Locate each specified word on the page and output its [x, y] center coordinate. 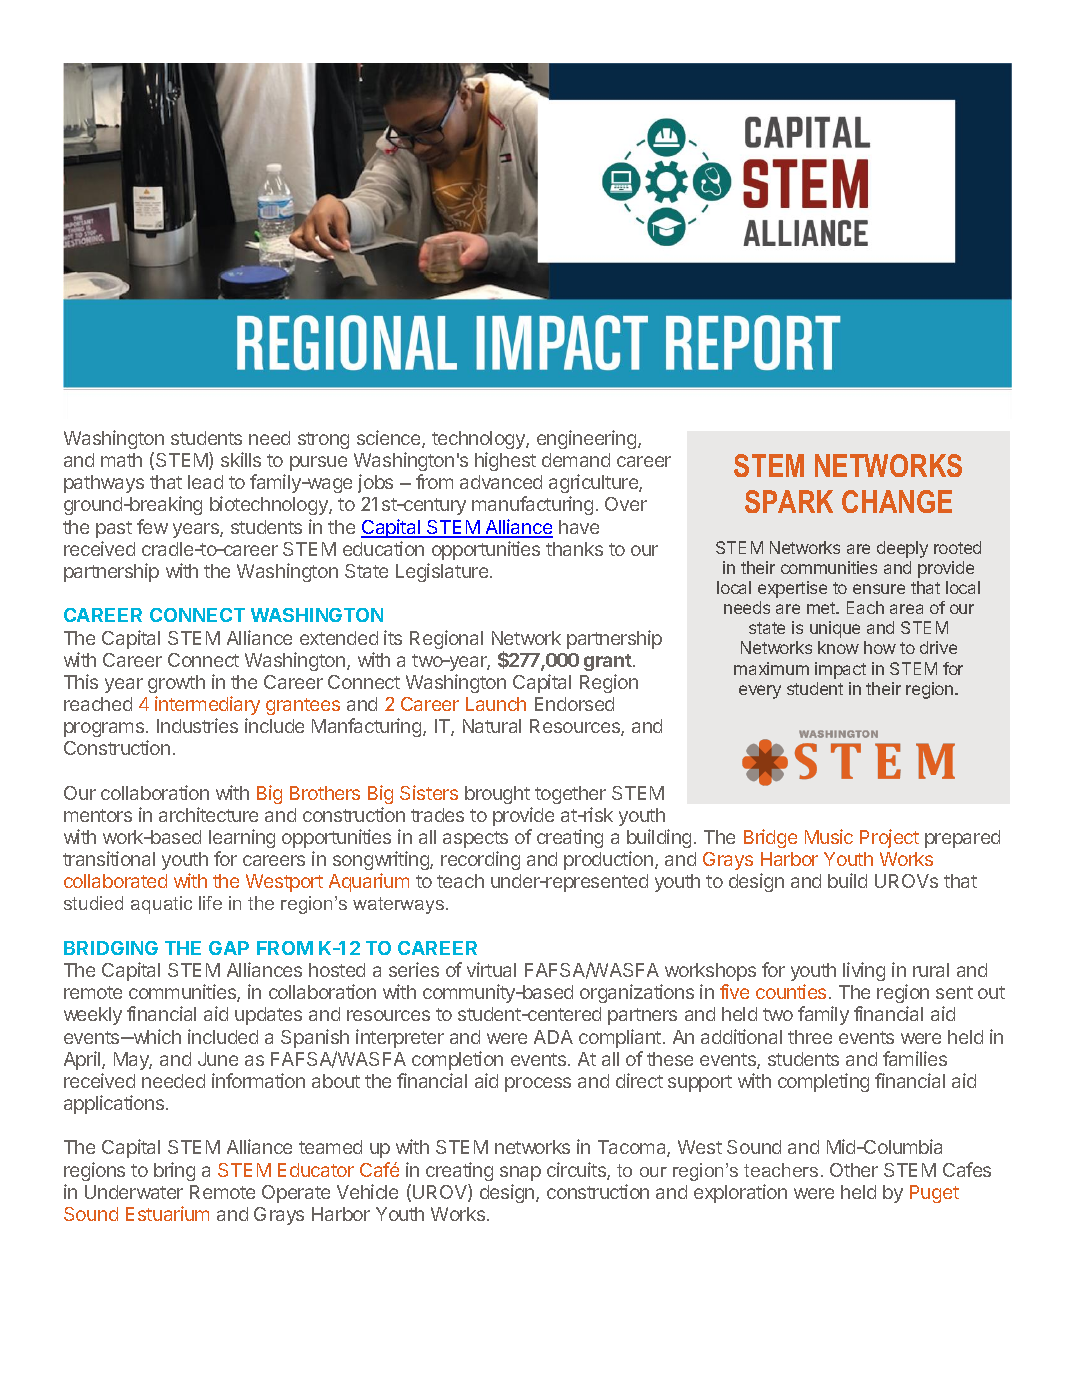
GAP [229, 948]
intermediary [207, 705]
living [864, 971]
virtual [491, 969]
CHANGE [897, 501]
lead [205, 482]
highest [505, 461]
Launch [496, 704]
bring [174, 1171]
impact [840, 670]
